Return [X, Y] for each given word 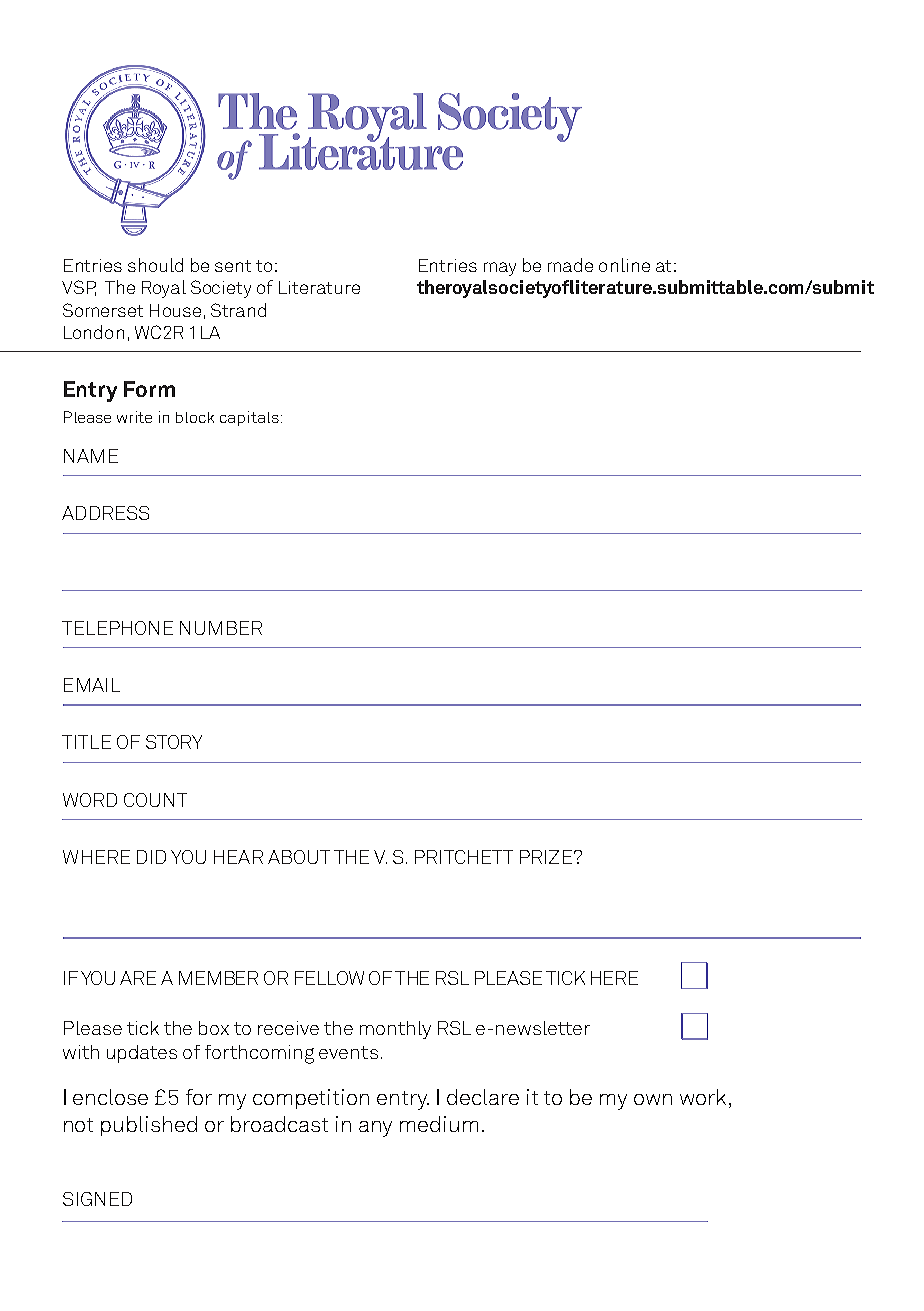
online [624, 265]
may [500, 269]
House [175, 310]
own [653, 1099]
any [375, 1129]
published [149, 1126]
